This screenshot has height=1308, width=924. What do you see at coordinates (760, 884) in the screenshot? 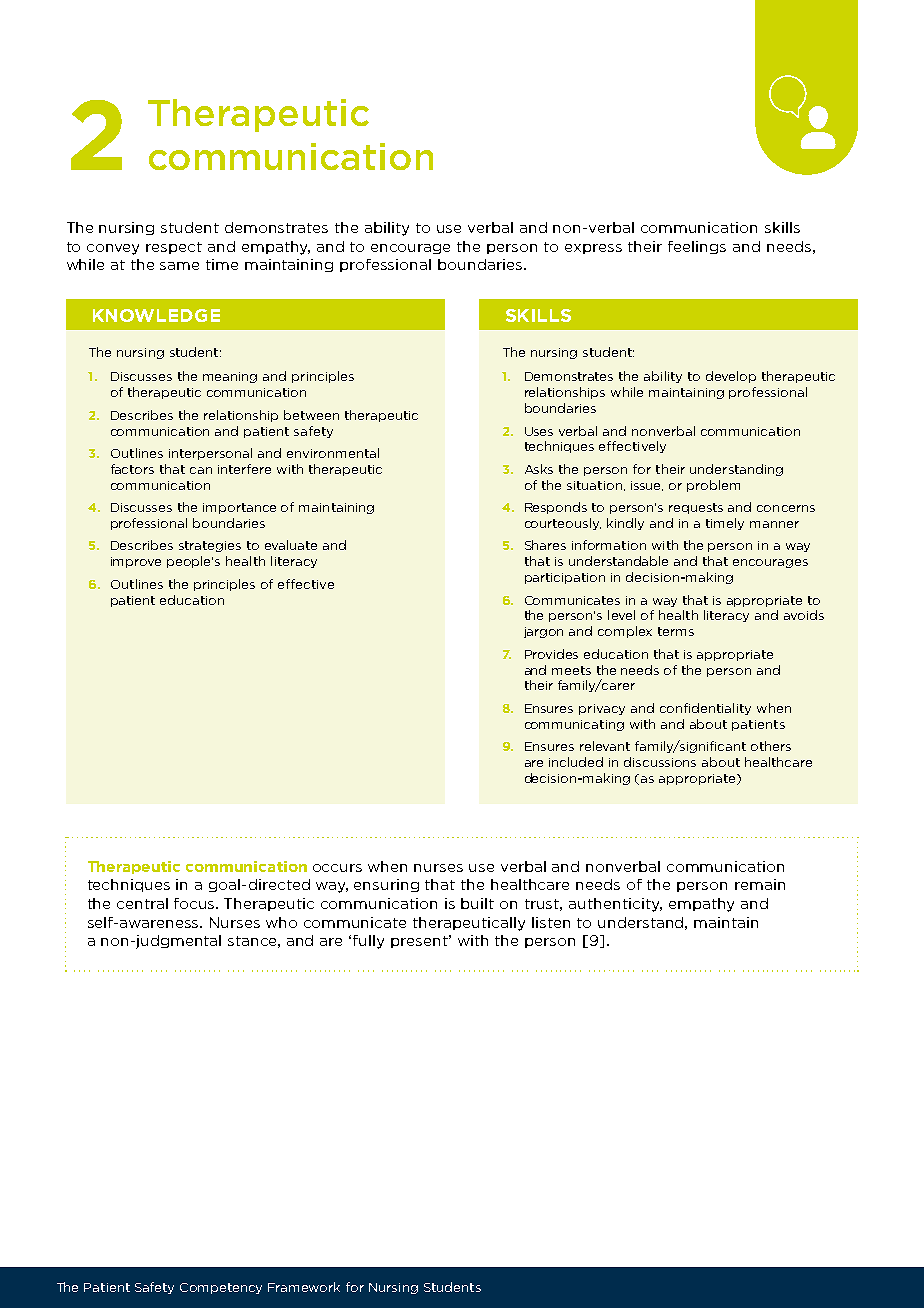
I see `remain` at bounding box center [760, 884].
